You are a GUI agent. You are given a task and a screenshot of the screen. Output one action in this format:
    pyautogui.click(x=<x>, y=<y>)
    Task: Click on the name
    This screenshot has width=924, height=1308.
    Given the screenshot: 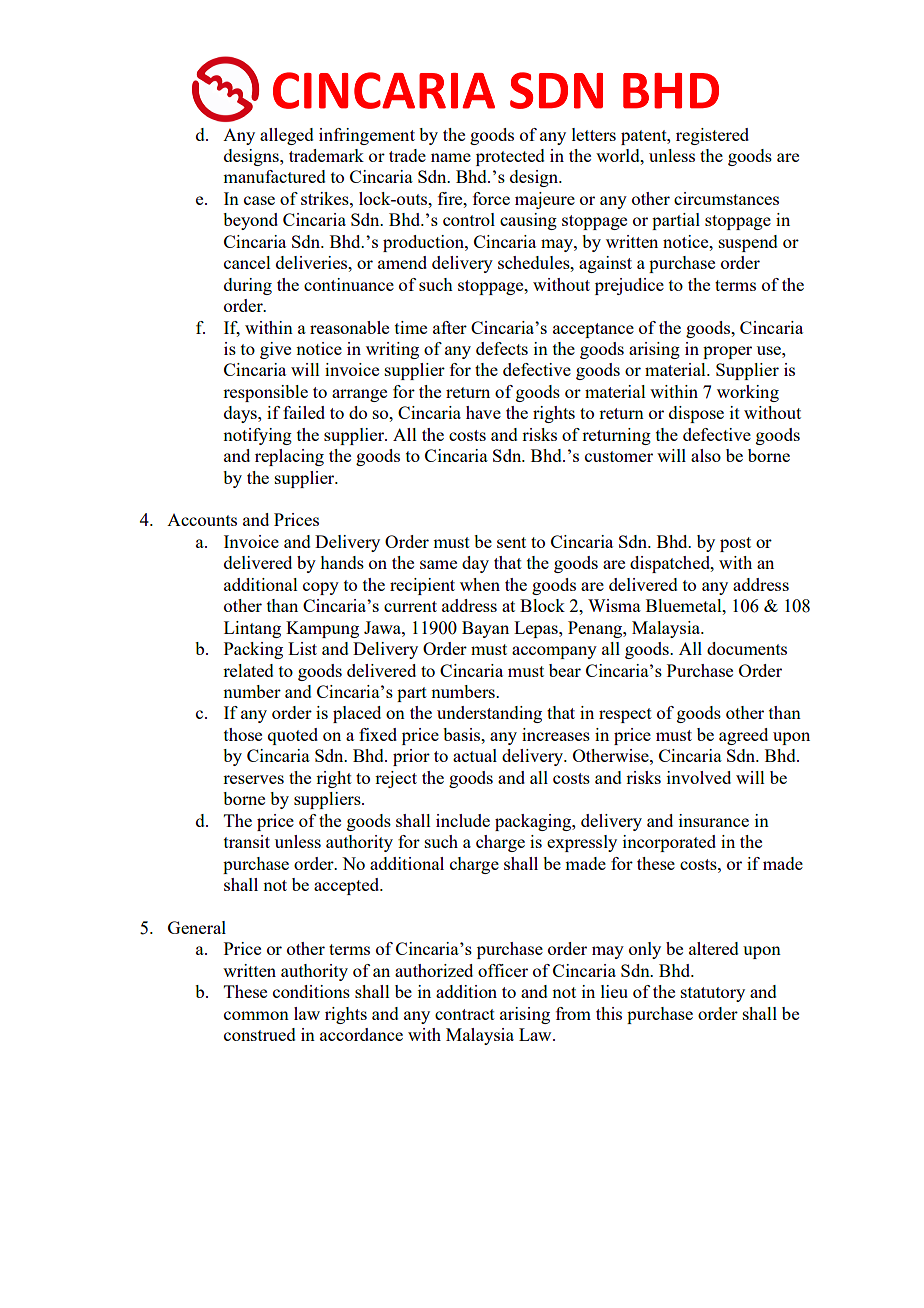 What is the action you would take?
    pyautogui.click(x=451, y=157)
